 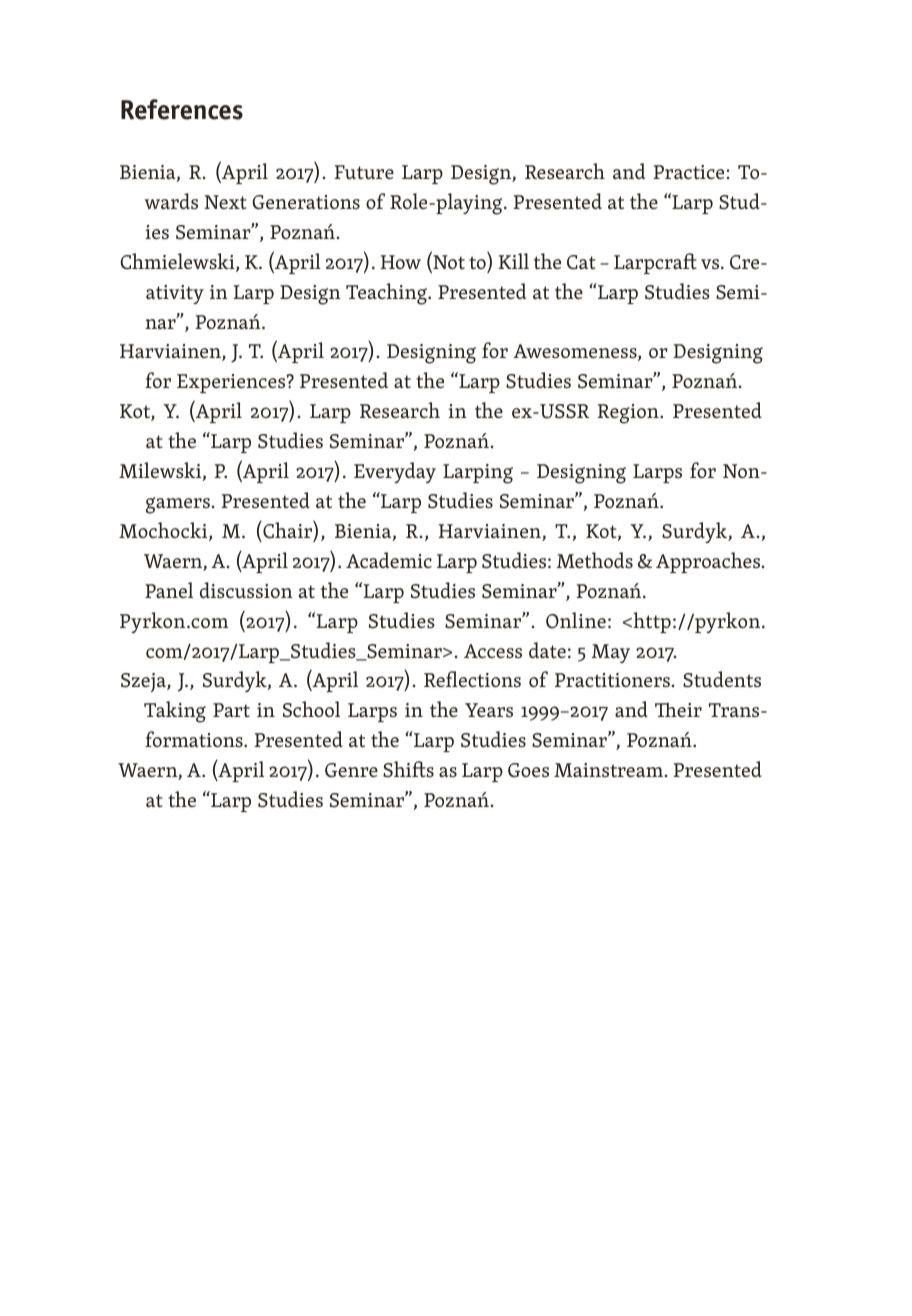 I want to click on Part, so click(x=231, y=710).
